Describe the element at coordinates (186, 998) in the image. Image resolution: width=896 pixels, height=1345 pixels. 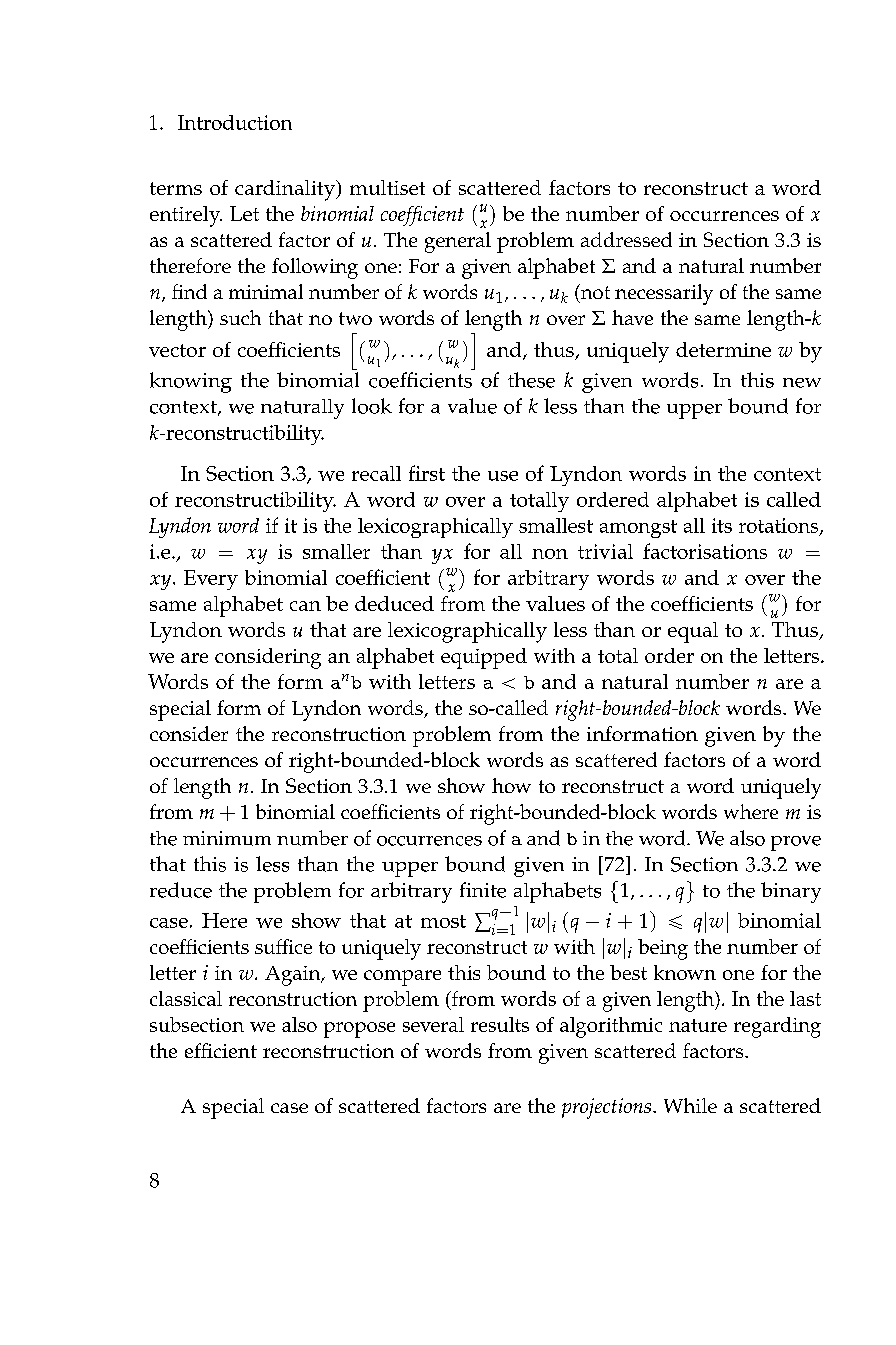
I see `classical` at that location.
